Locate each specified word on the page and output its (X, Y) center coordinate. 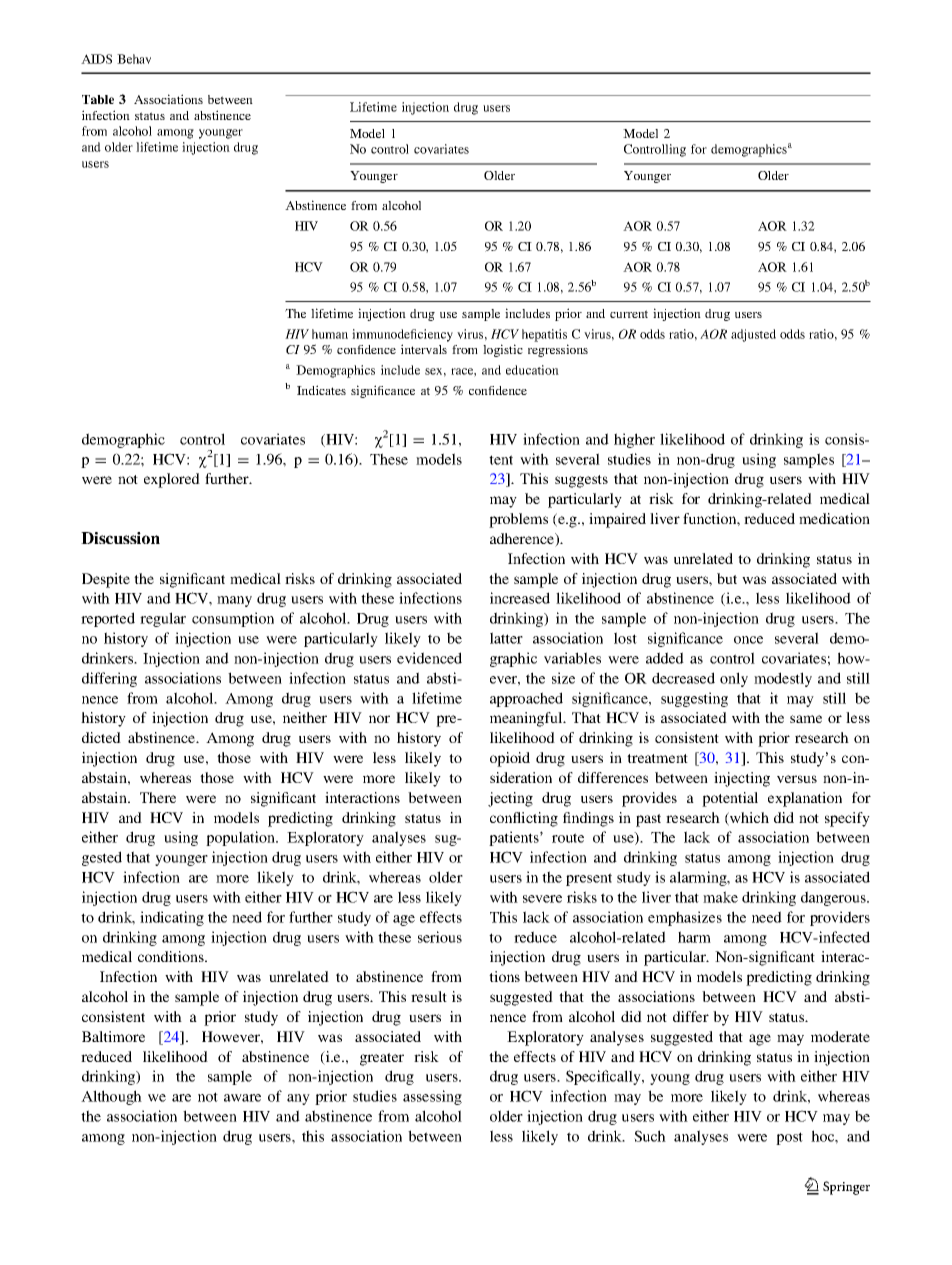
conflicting (524, 819)
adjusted (753, 335)
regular (163, 619)
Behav (134, 59)
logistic (503, 350)
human (330, 334)
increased (520, 598)
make (720, 897)
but (727, 578)
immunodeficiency (402, 335)
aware (242, 1098)
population (242, 838)
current (629, 314)
